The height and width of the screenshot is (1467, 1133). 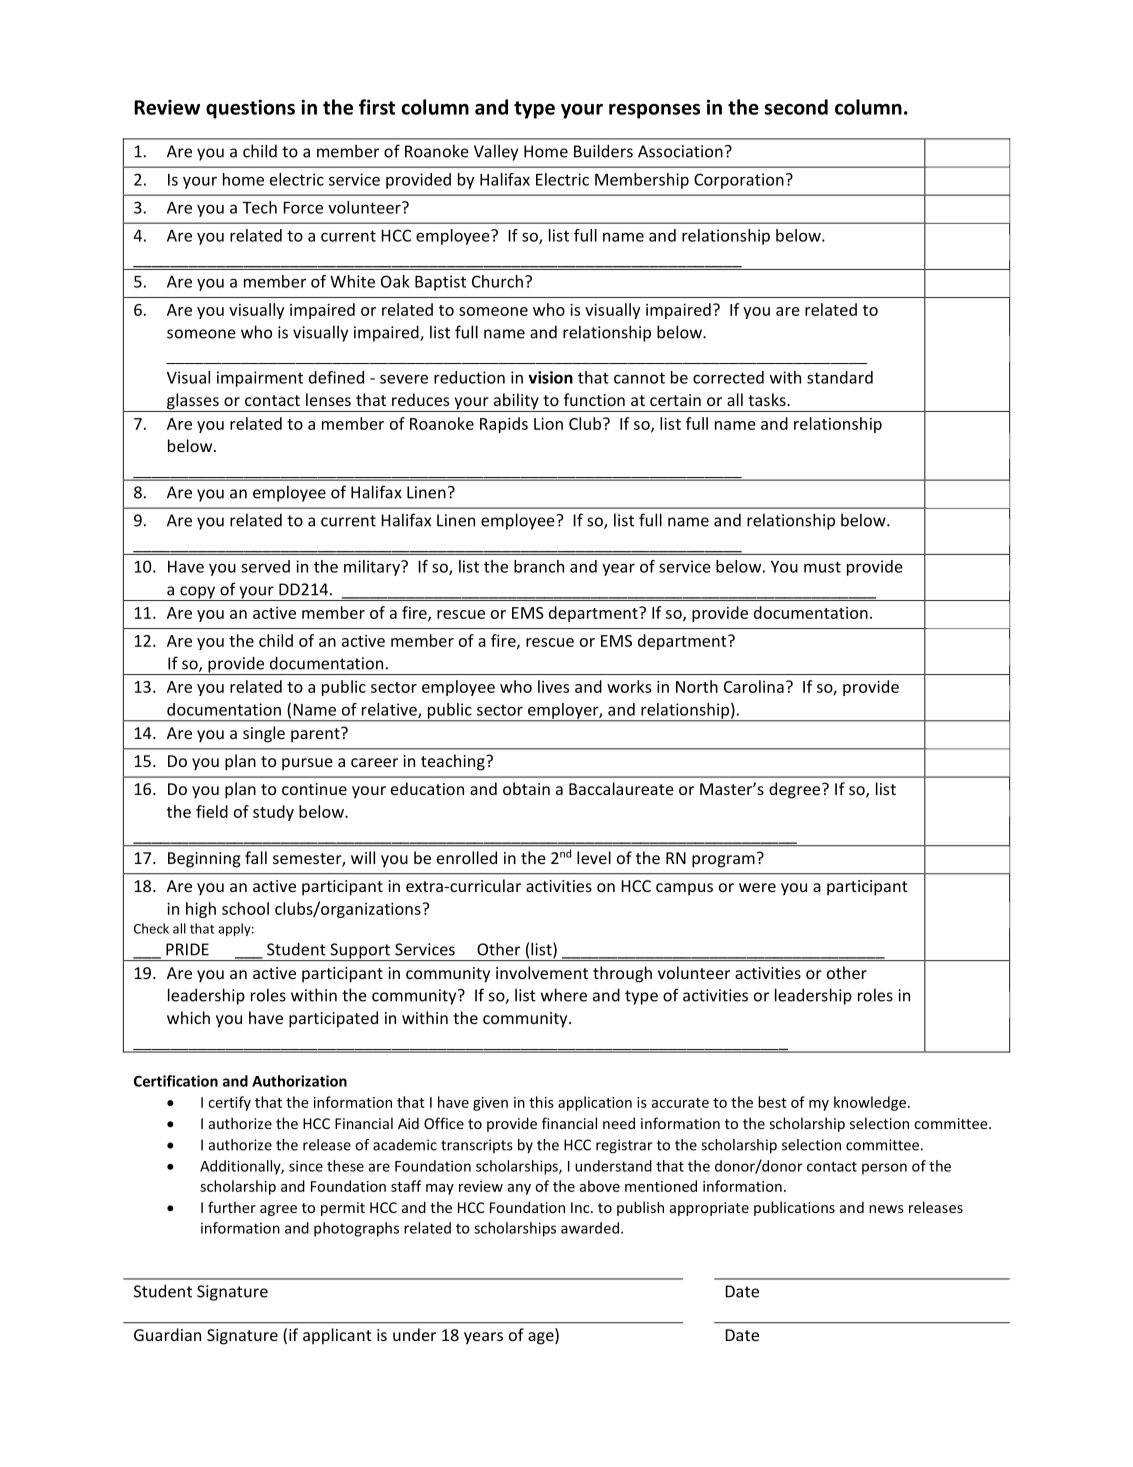 What do you see at coordinates (757, 887) in the screenshot?
I see `were` at bounding box center [757, 887].
